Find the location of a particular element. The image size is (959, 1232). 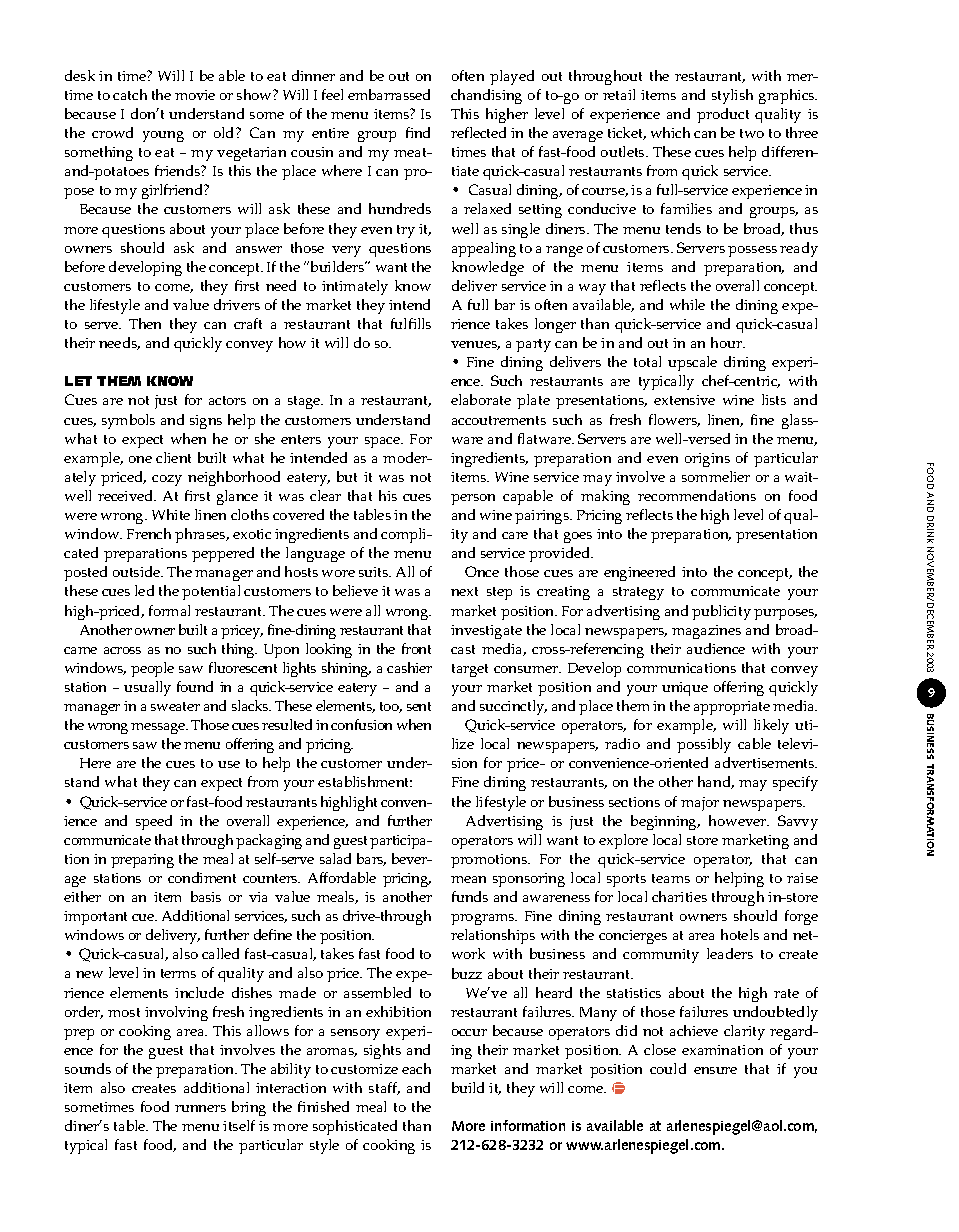

runners is located at coordinates (200, 1108).
